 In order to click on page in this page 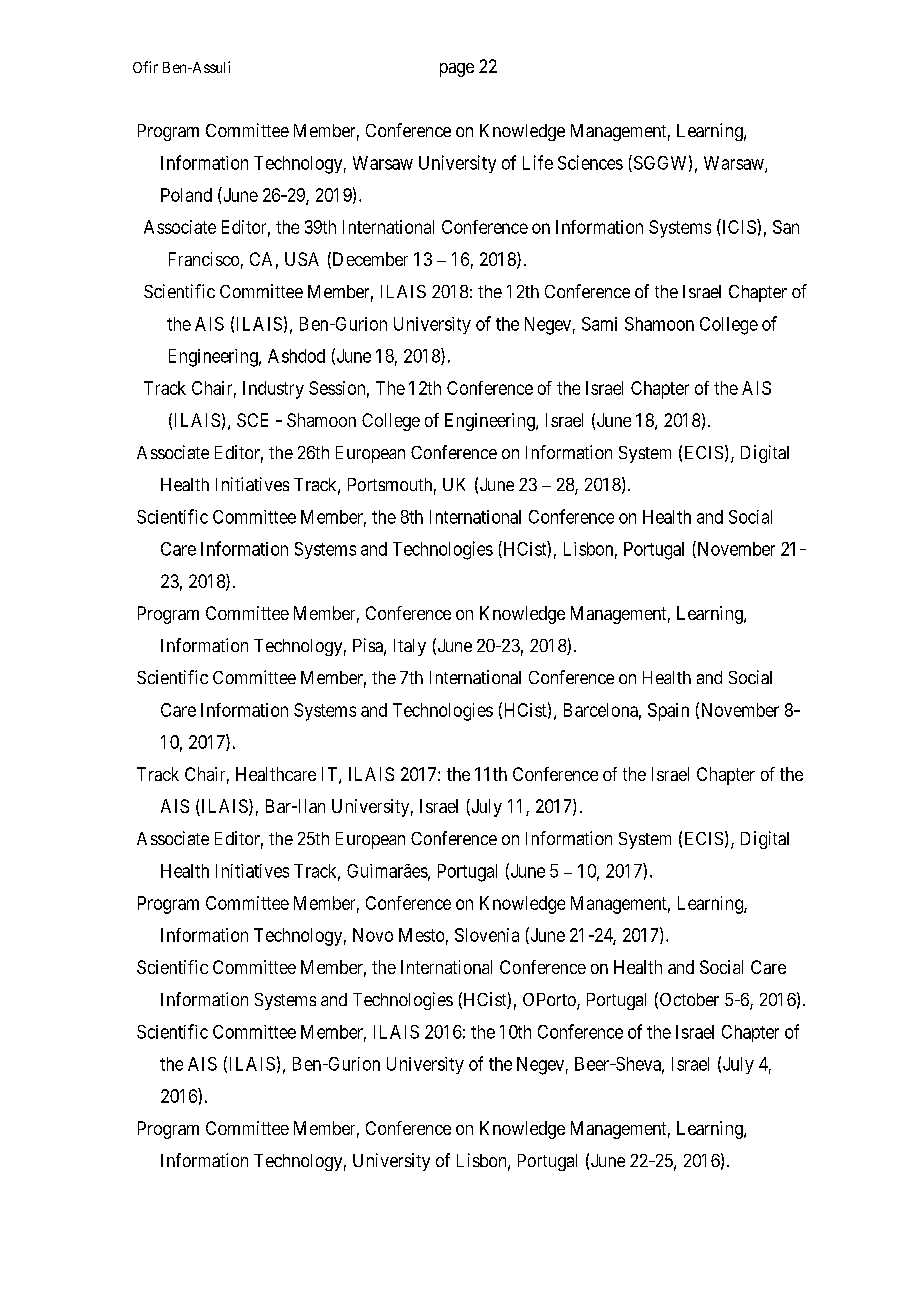, I will do `click(457, 70)`.
